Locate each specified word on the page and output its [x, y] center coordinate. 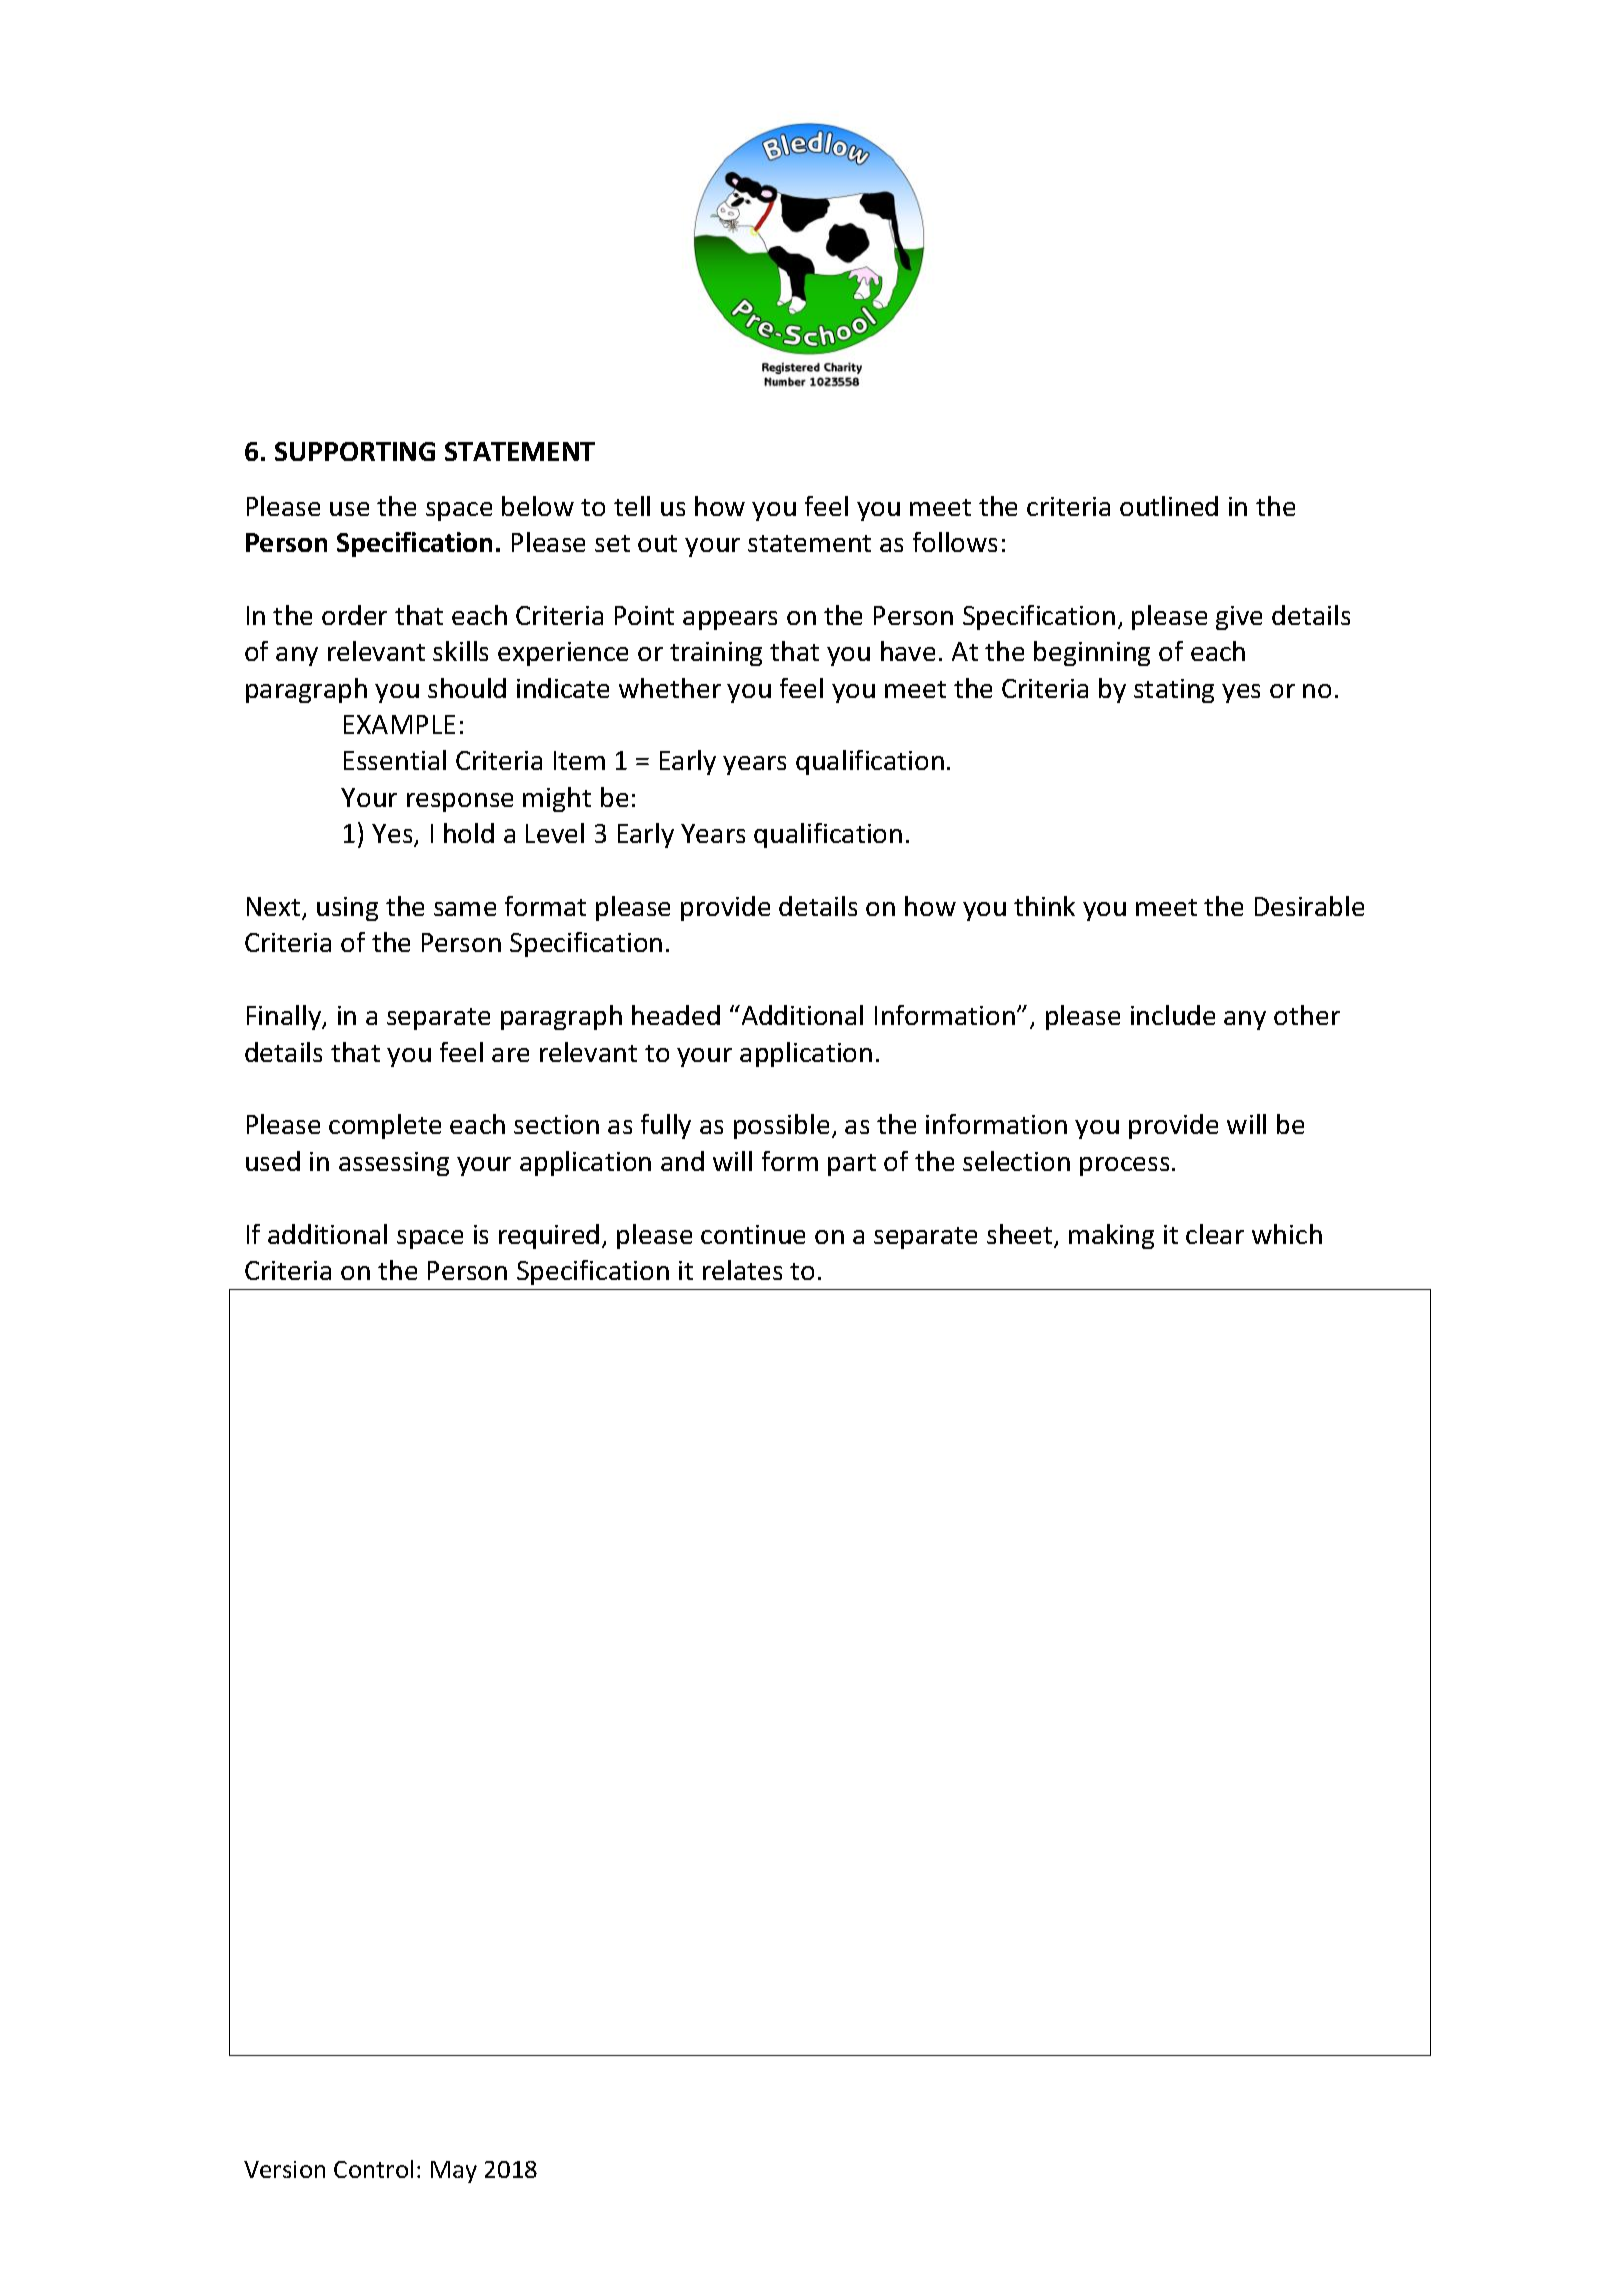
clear [1215, 1234]
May [454, 2172]
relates [742, 1270]
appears [730, 620]
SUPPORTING [355, 451]
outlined [1169, 506]
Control [373, 2169]
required [549, 1236]
